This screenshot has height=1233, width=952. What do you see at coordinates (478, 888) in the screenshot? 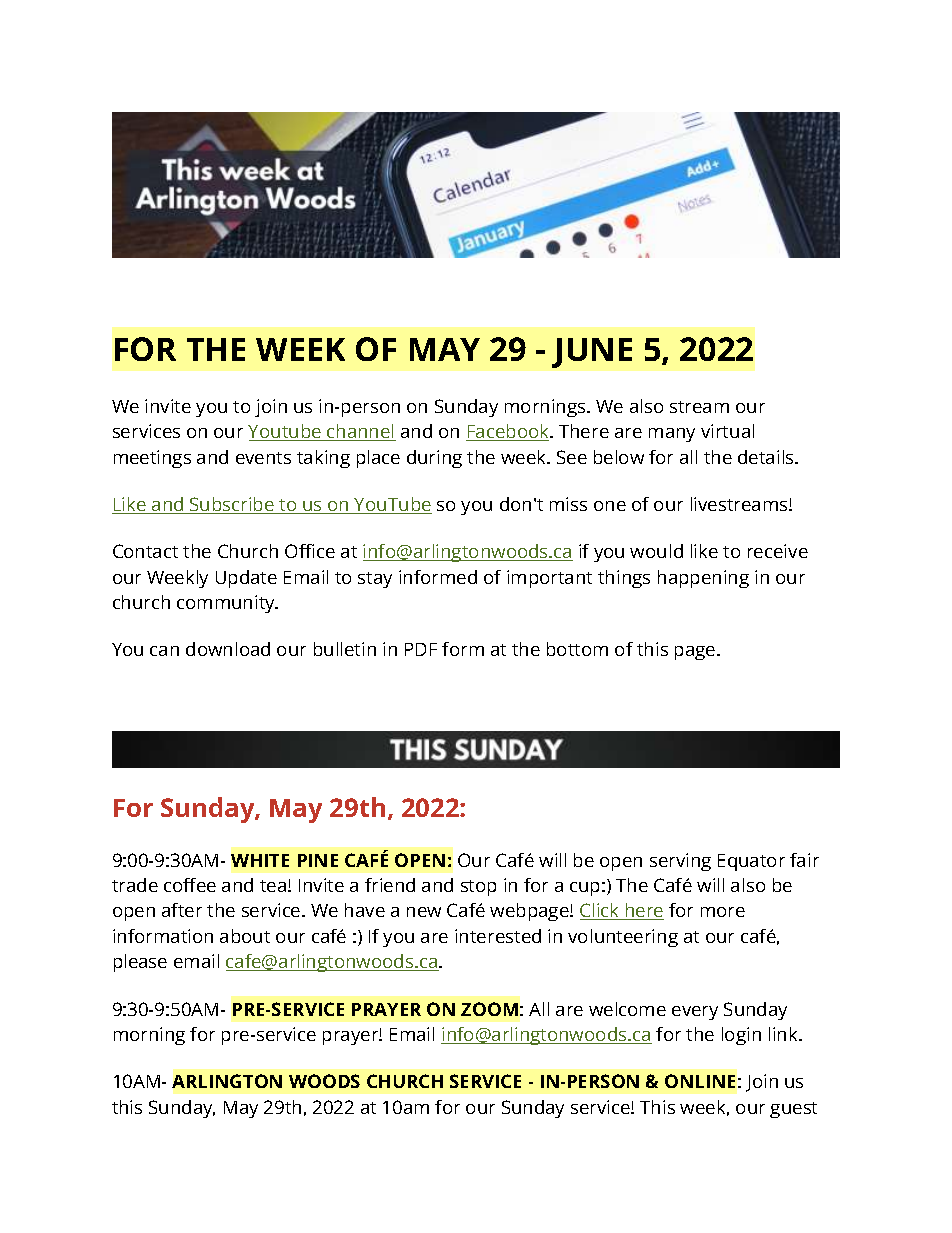
I see `stop` at bounding box center [478, 888].
